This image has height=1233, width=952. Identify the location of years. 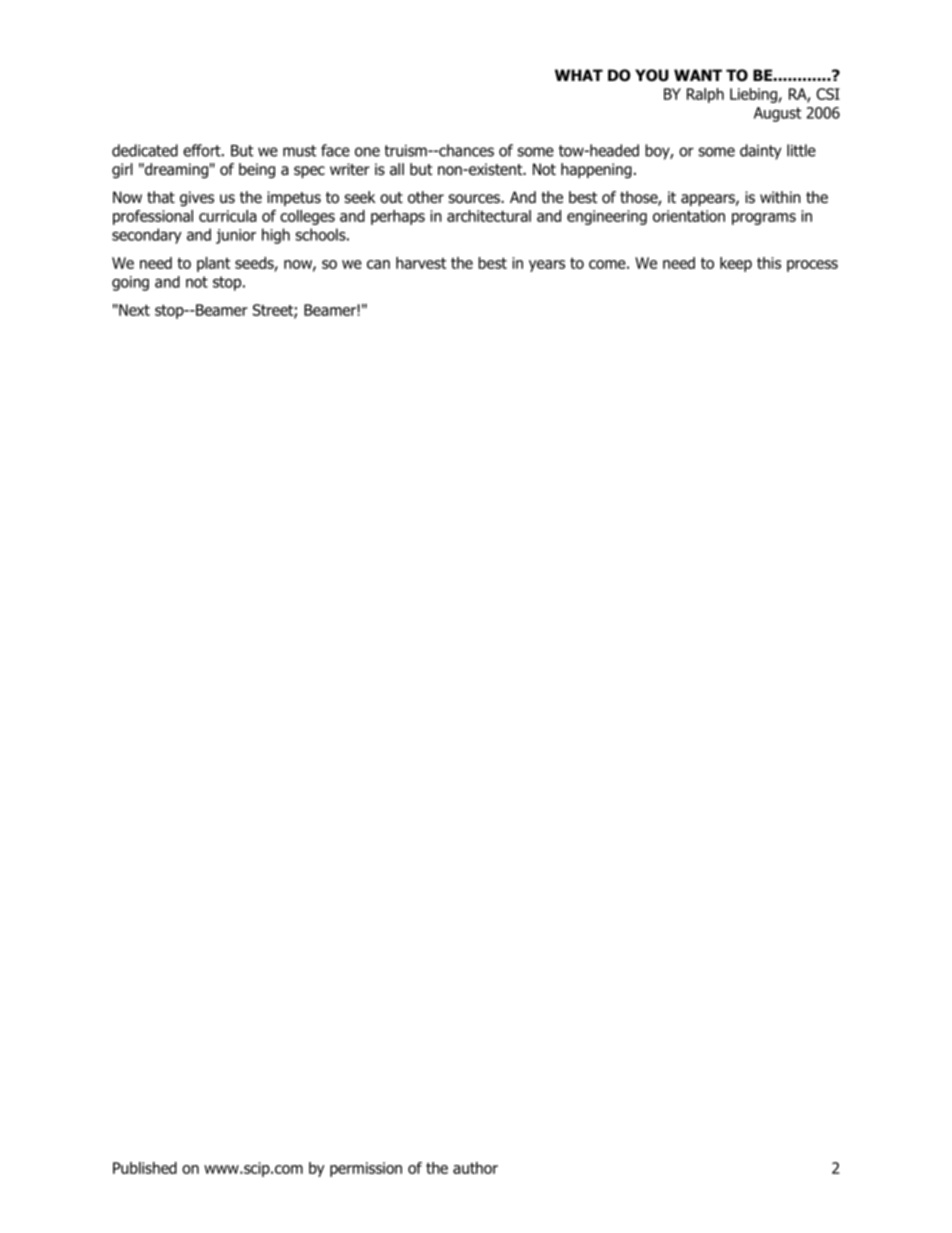
(547, 266).
